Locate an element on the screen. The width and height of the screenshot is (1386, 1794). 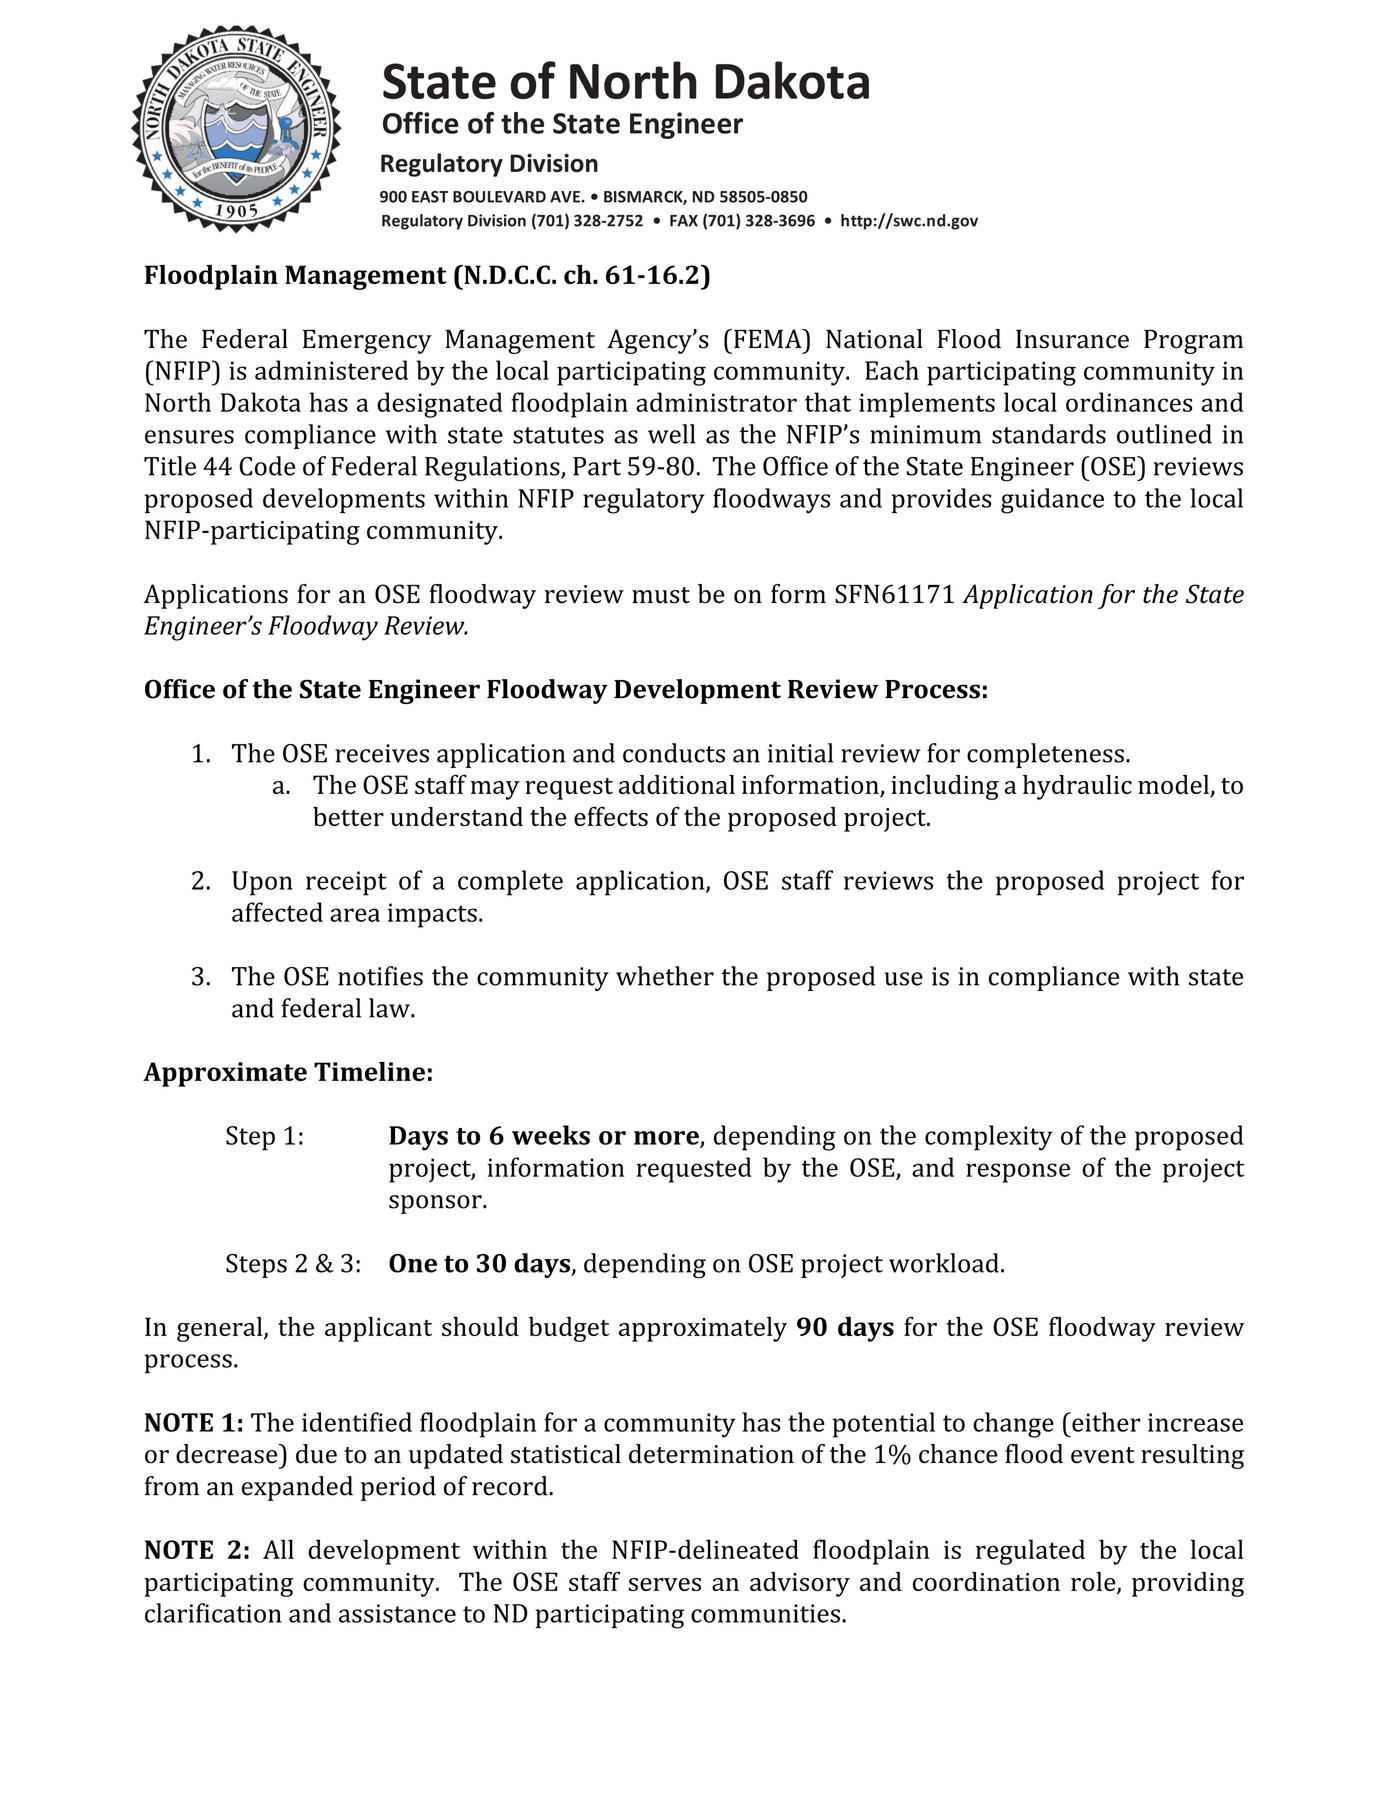
more is located at coordinates (667, 1139).
